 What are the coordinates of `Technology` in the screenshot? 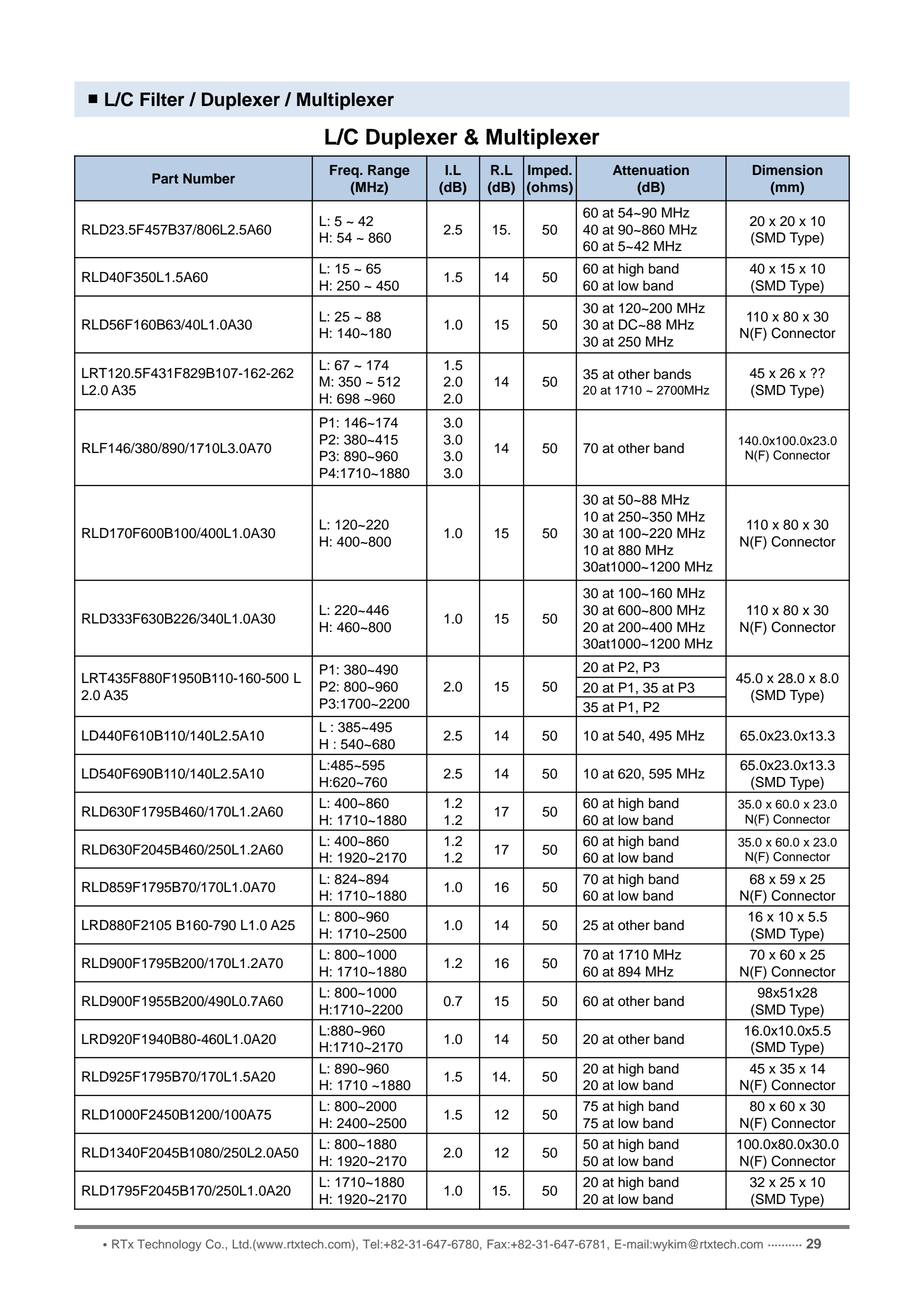 It's located at (169, 1245).
